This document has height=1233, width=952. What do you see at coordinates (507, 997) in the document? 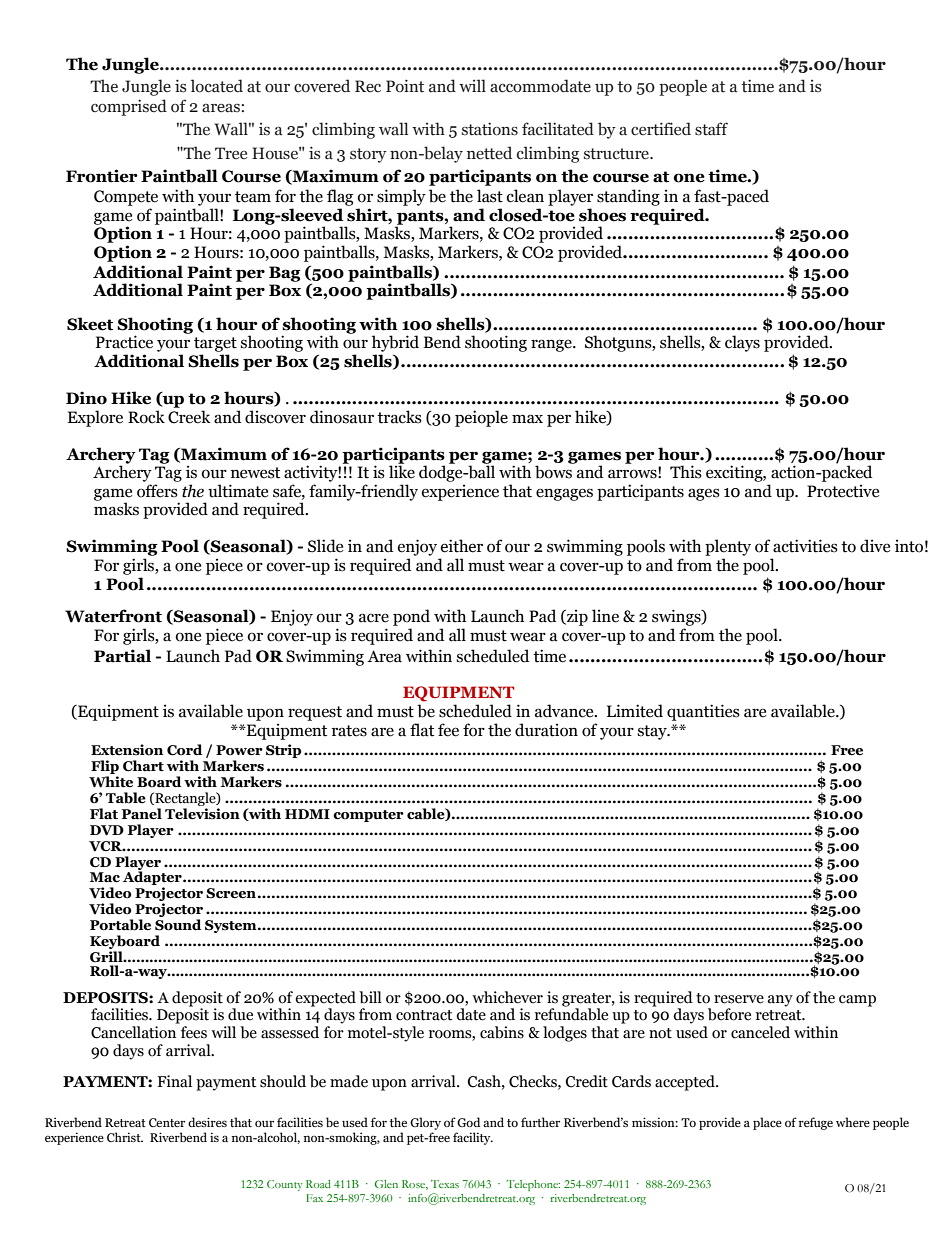
I see `whichever` at bounding box center [507, 997].
